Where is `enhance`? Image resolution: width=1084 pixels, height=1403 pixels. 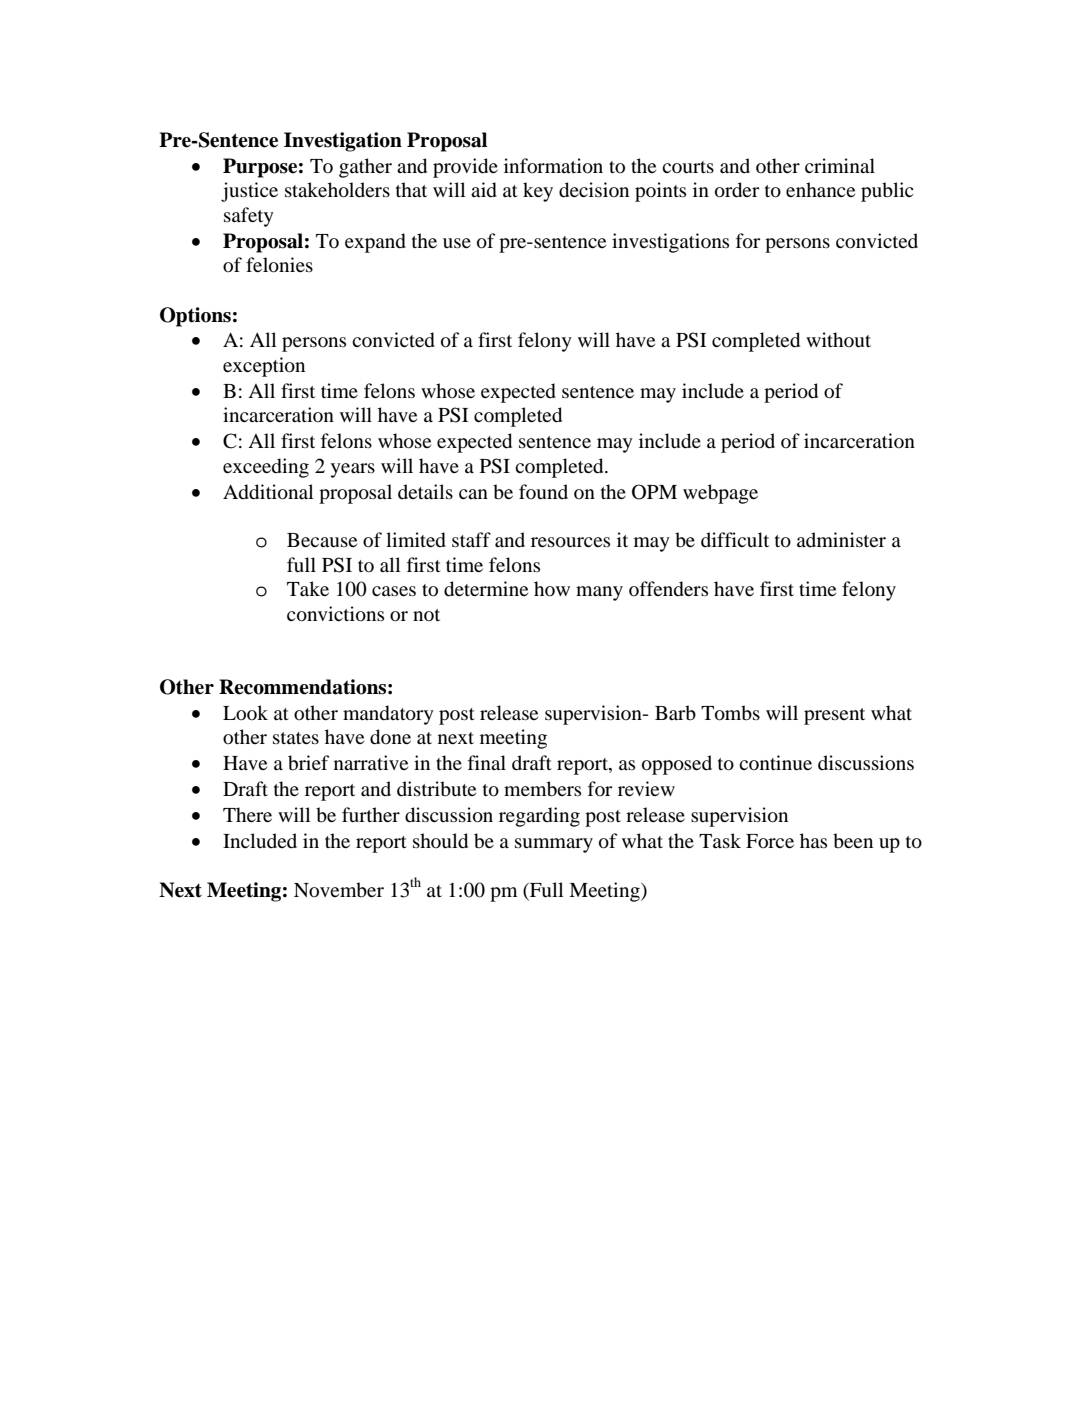
enhance is located at coordinates (820, 189).
